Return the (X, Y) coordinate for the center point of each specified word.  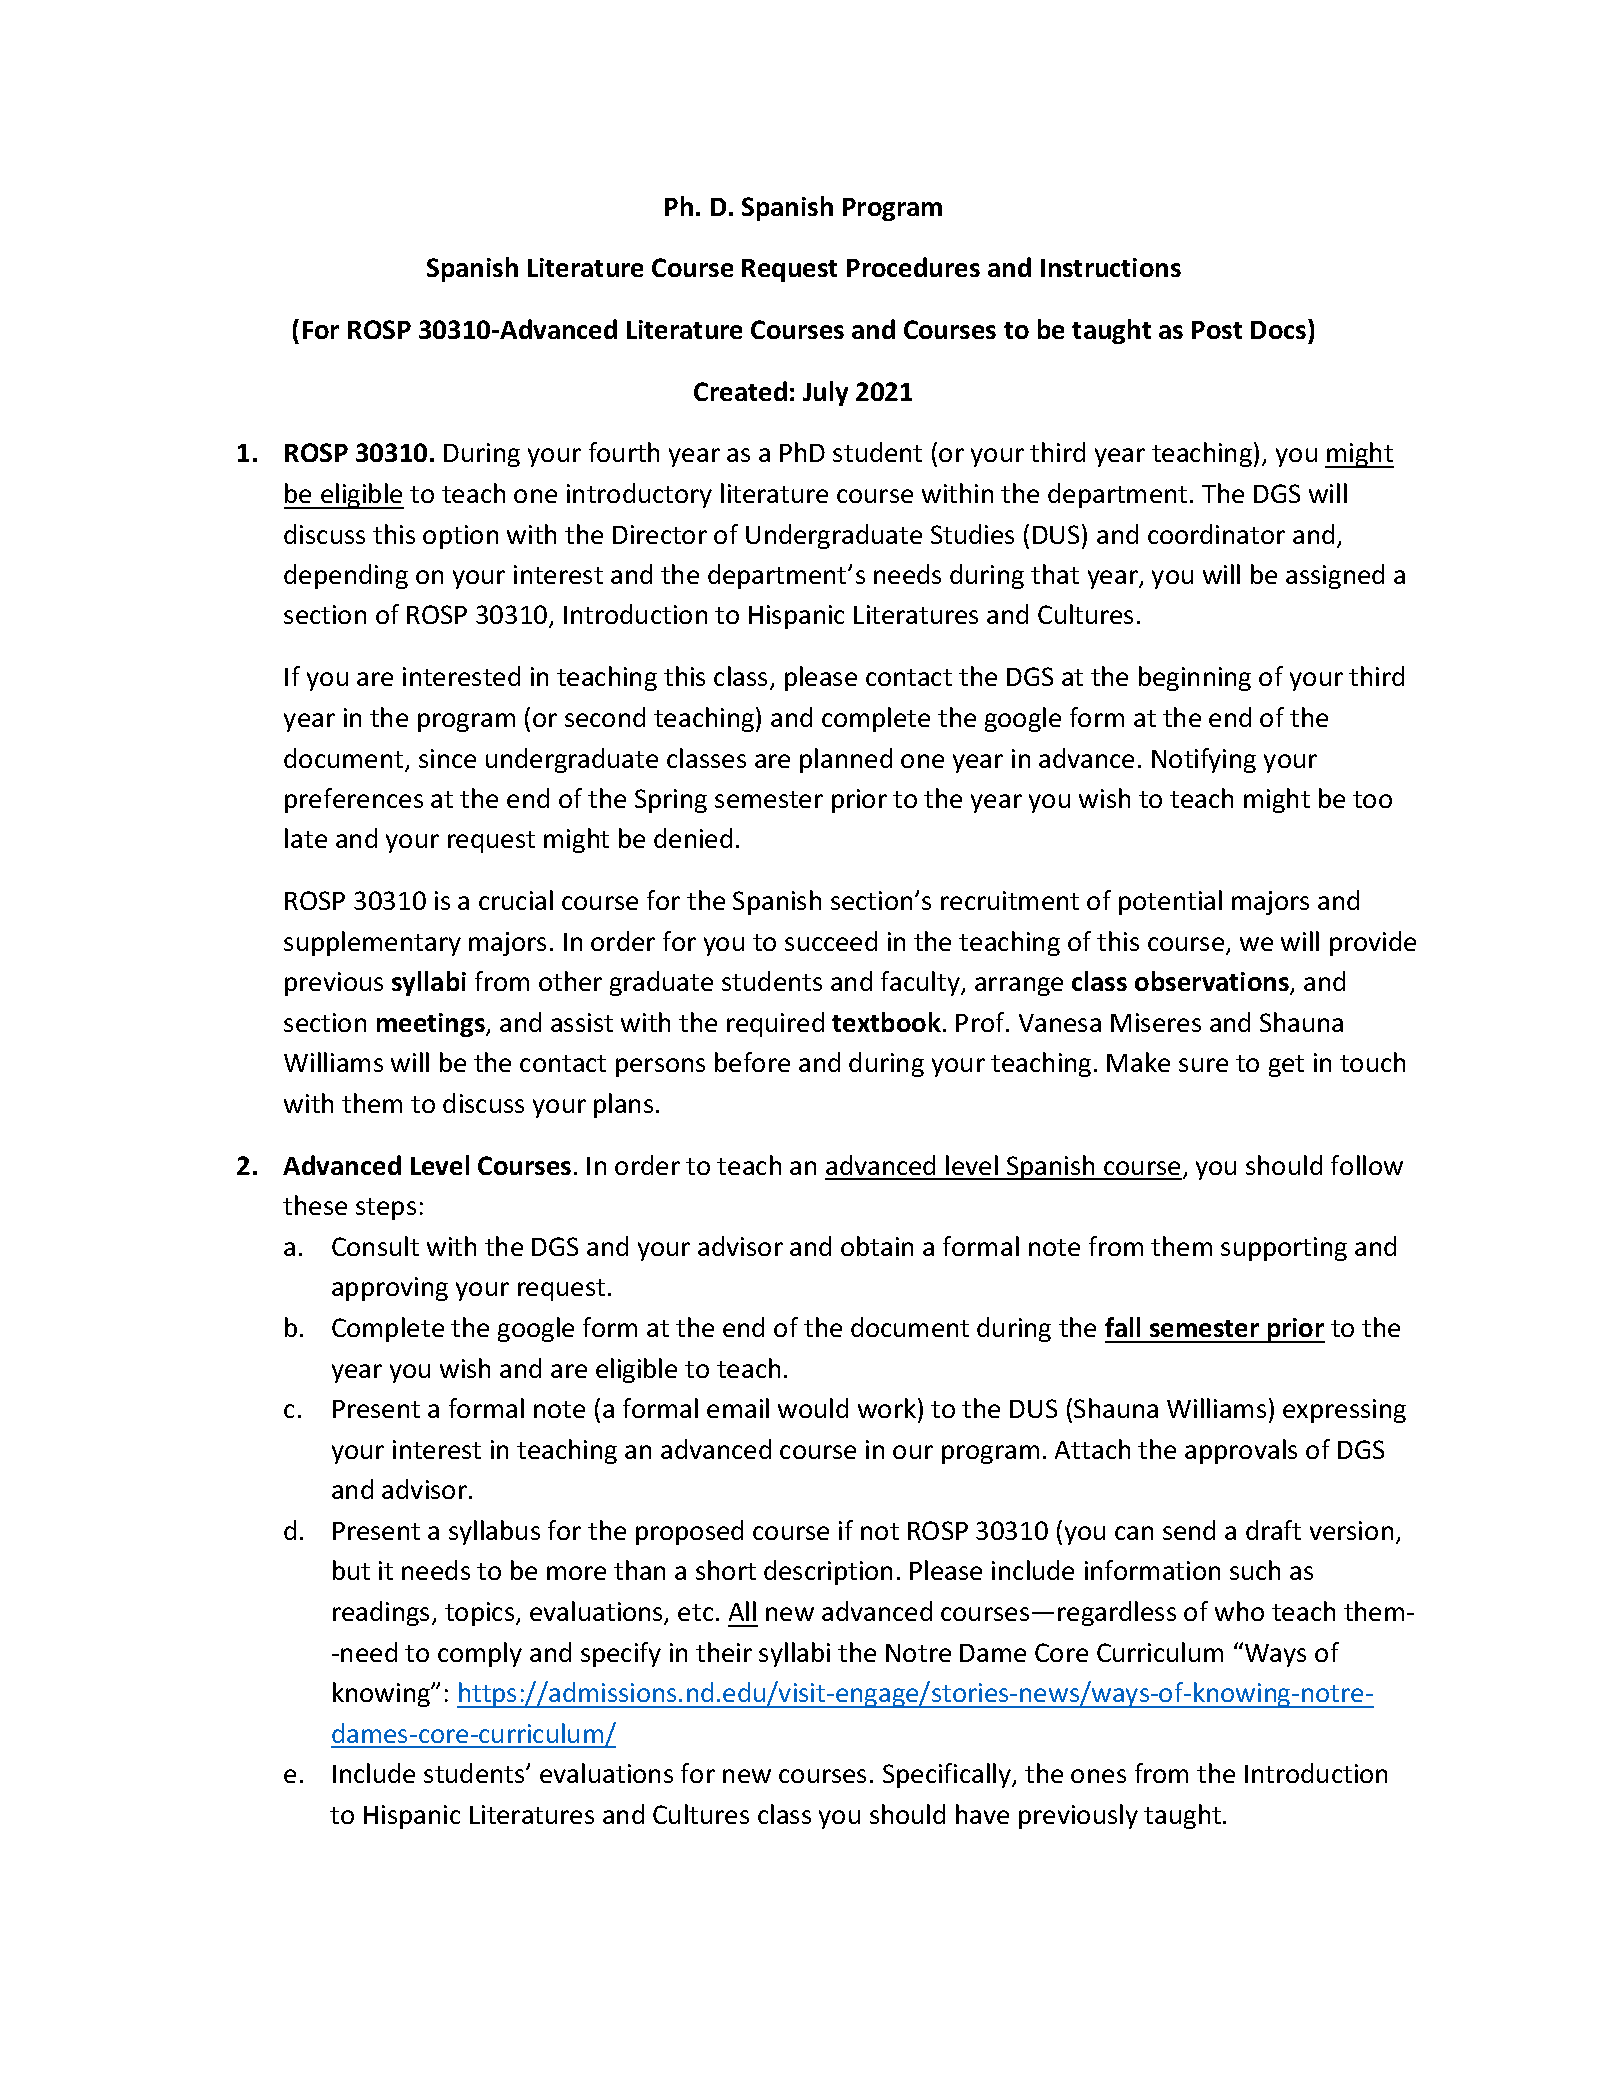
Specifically (948, 1775)
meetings (432, 1025)
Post (1217, 330)
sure (1203, 1065)
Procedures (913, 267)
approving (390, 1289)
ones (1098, 1776)
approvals (1241, 1451)
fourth (624, 452)
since (447, 758)
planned (846, 760)
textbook (886, 1022)
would (813, 1408)
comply (480, 1654)
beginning (1195, 678)
